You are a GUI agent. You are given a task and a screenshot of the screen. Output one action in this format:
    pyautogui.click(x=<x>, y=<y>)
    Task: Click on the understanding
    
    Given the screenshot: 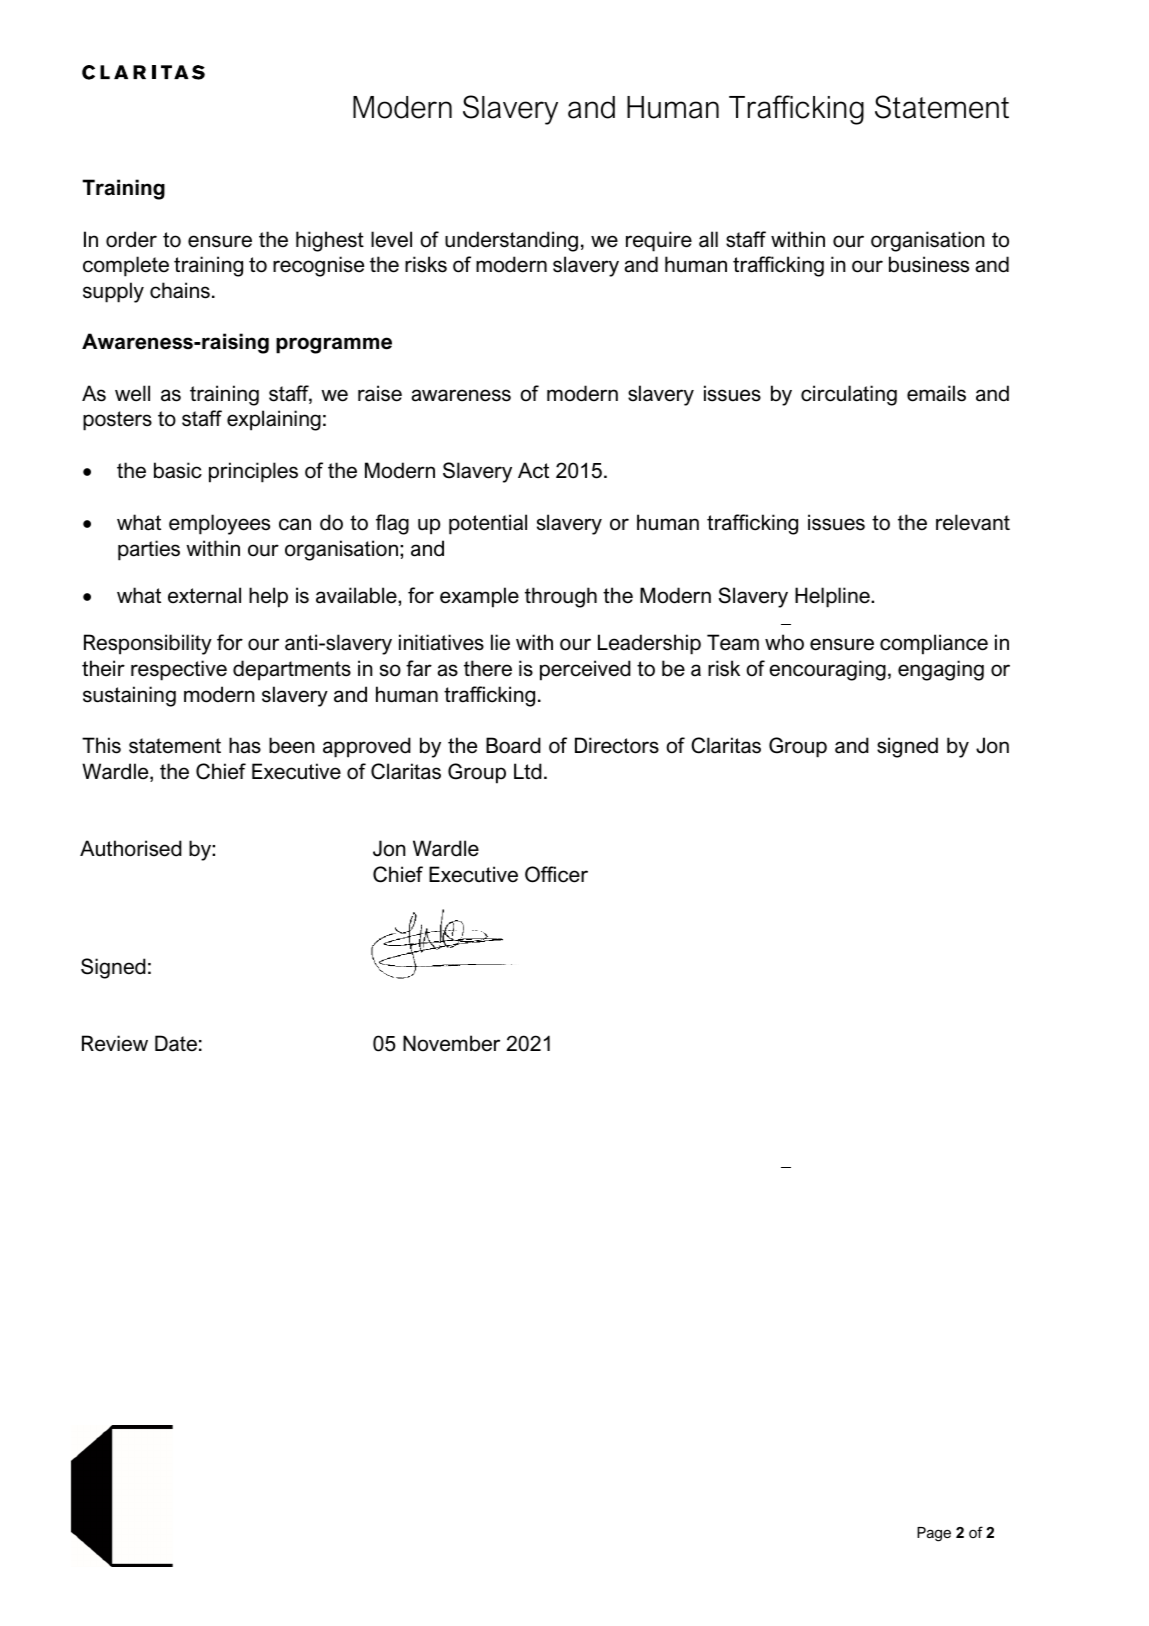 What is the action you would take?
    pyautogui.click(x=511, y=241)
